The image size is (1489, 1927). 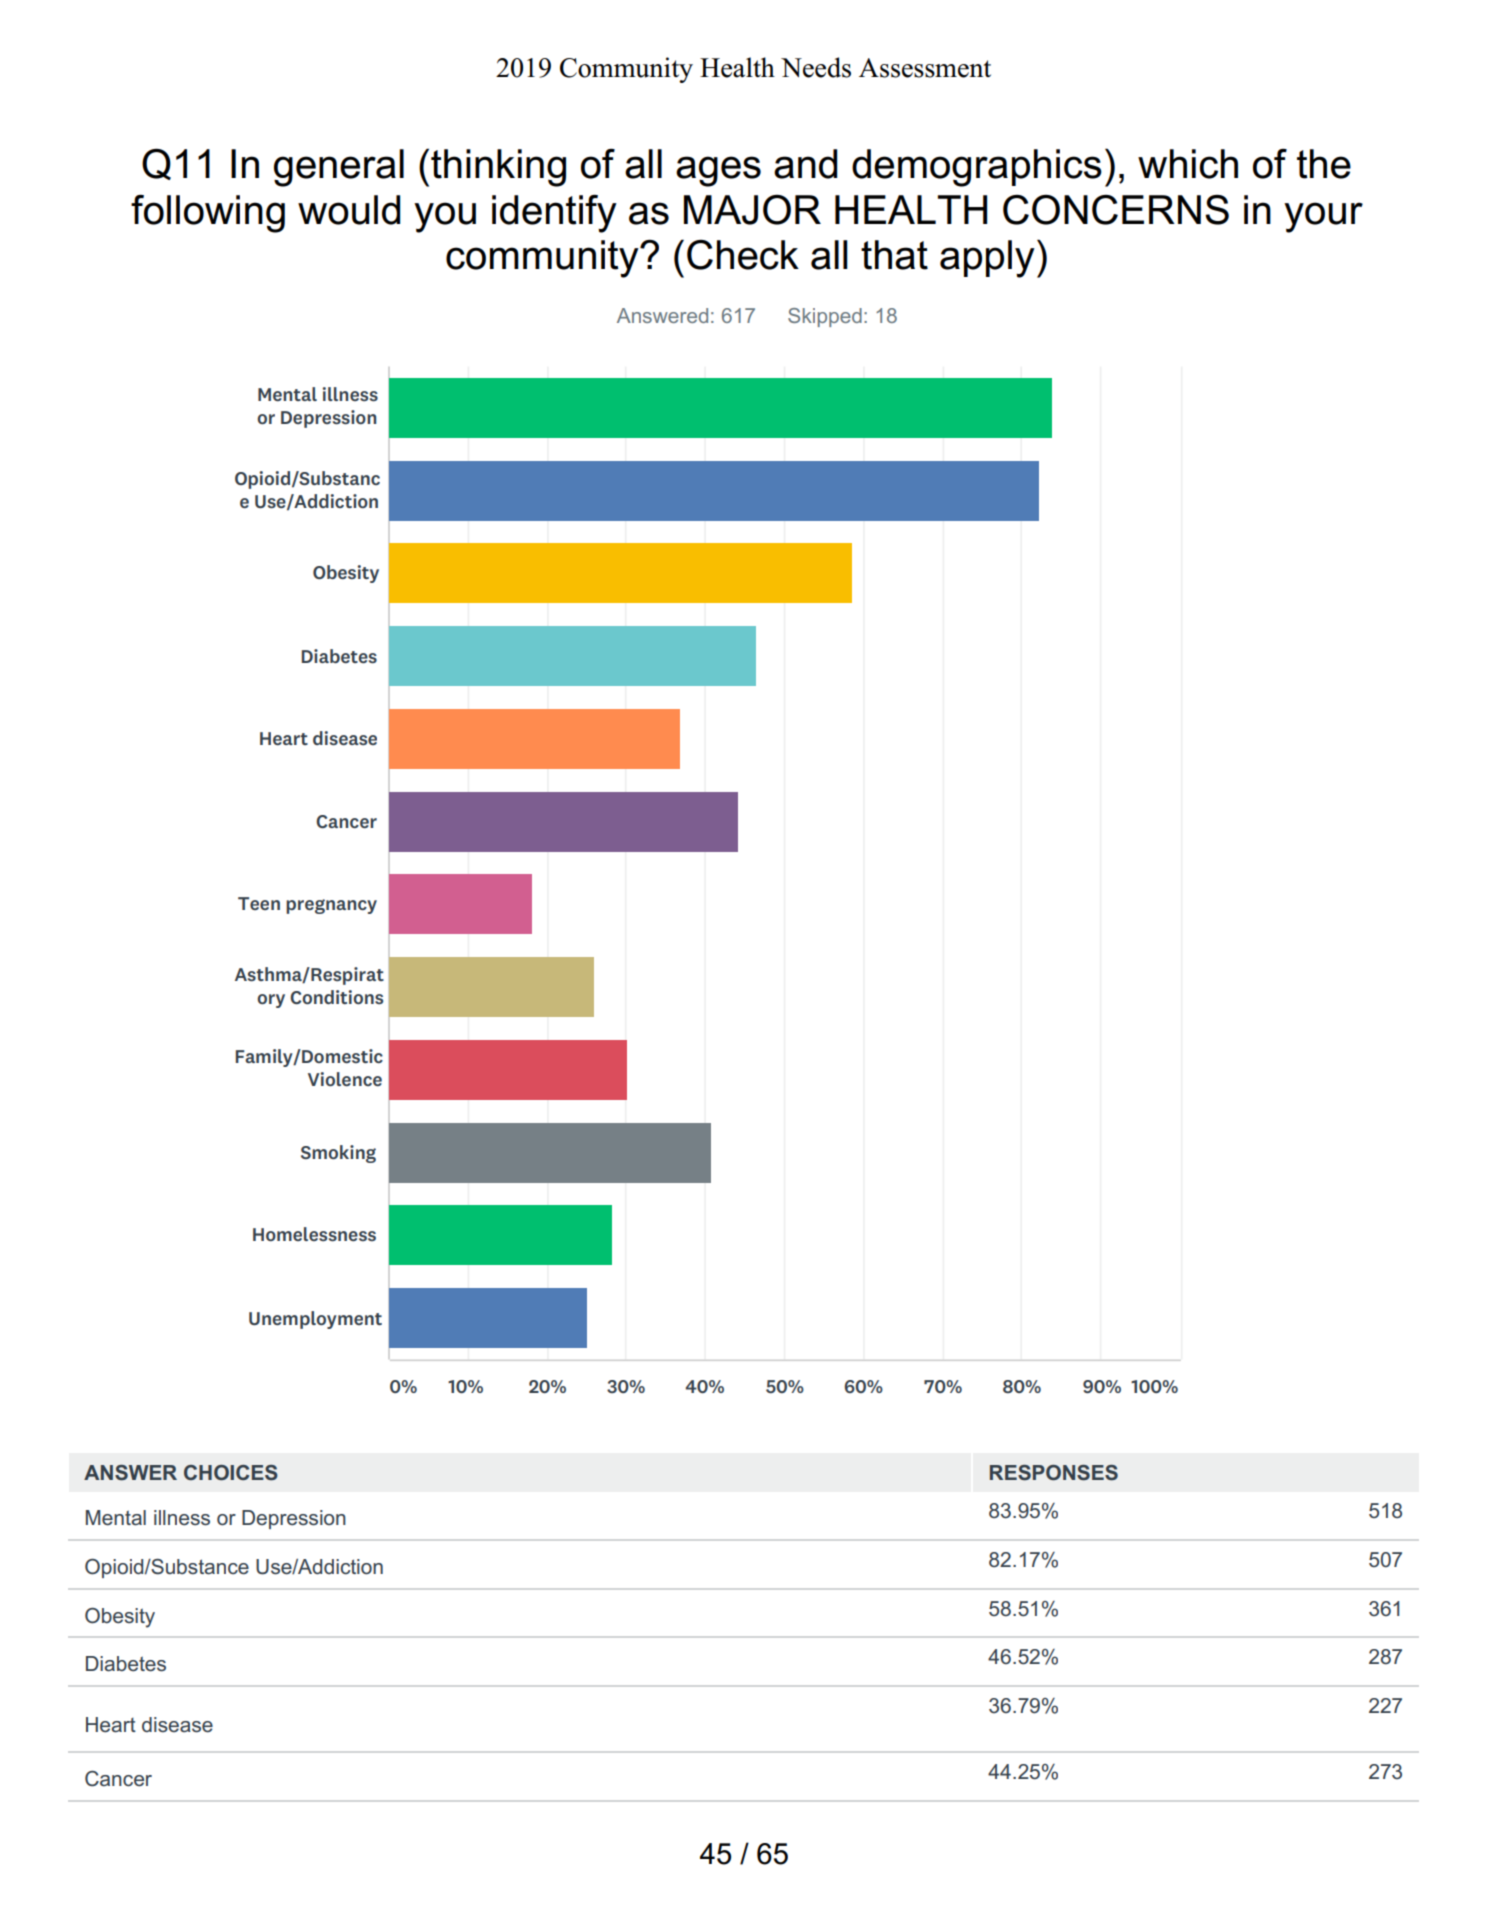 What do you see at coordinates (825, 317) in the document?
I see `Skipped` at bounding box center [825, 317].
